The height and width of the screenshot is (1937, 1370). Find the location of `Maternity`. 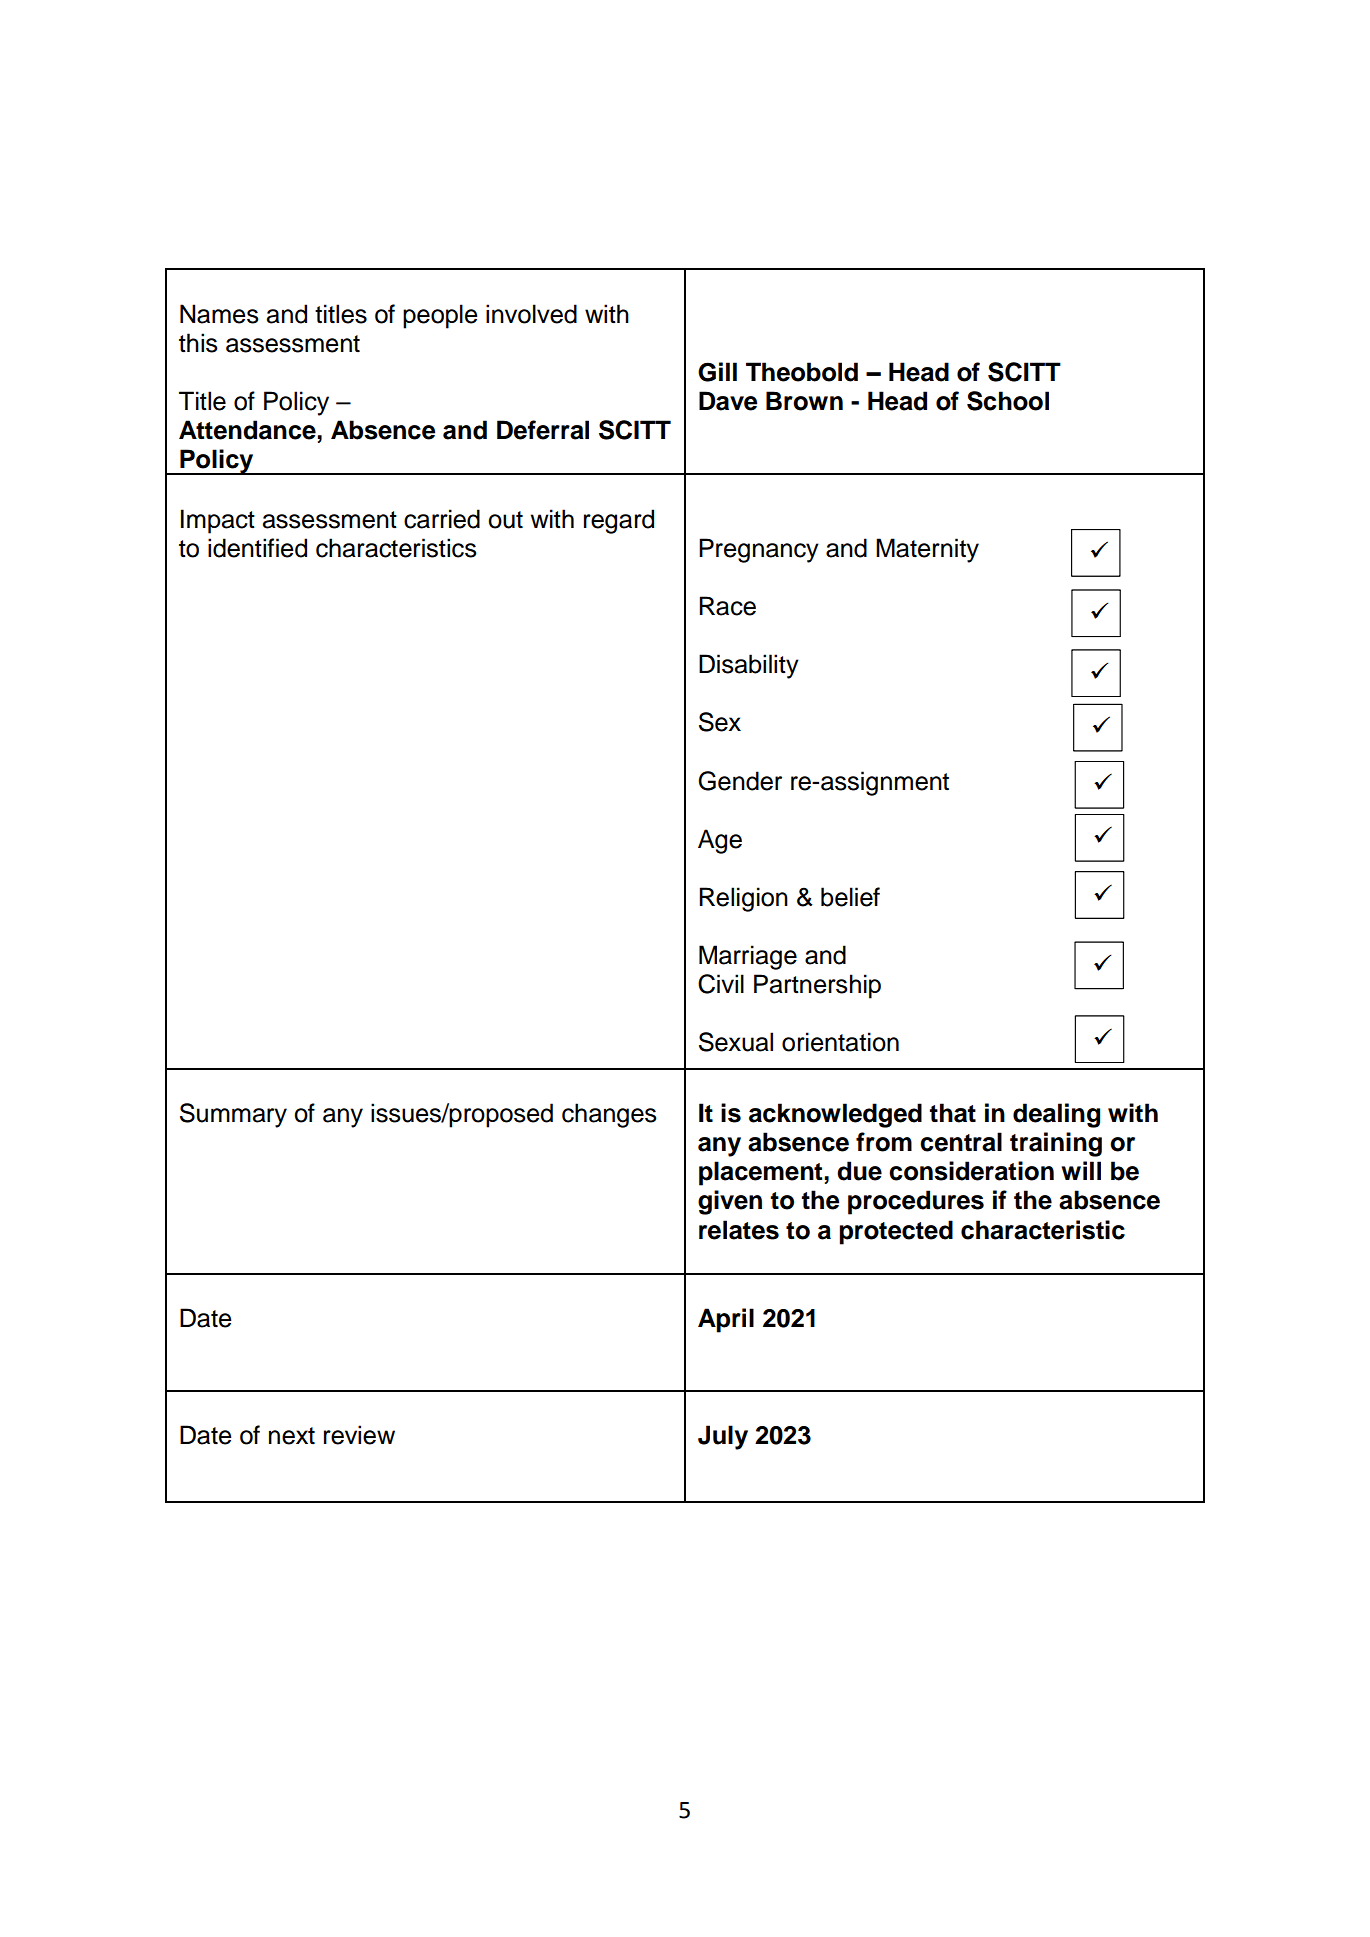

Maternity is located at coordinates (927, 550).
